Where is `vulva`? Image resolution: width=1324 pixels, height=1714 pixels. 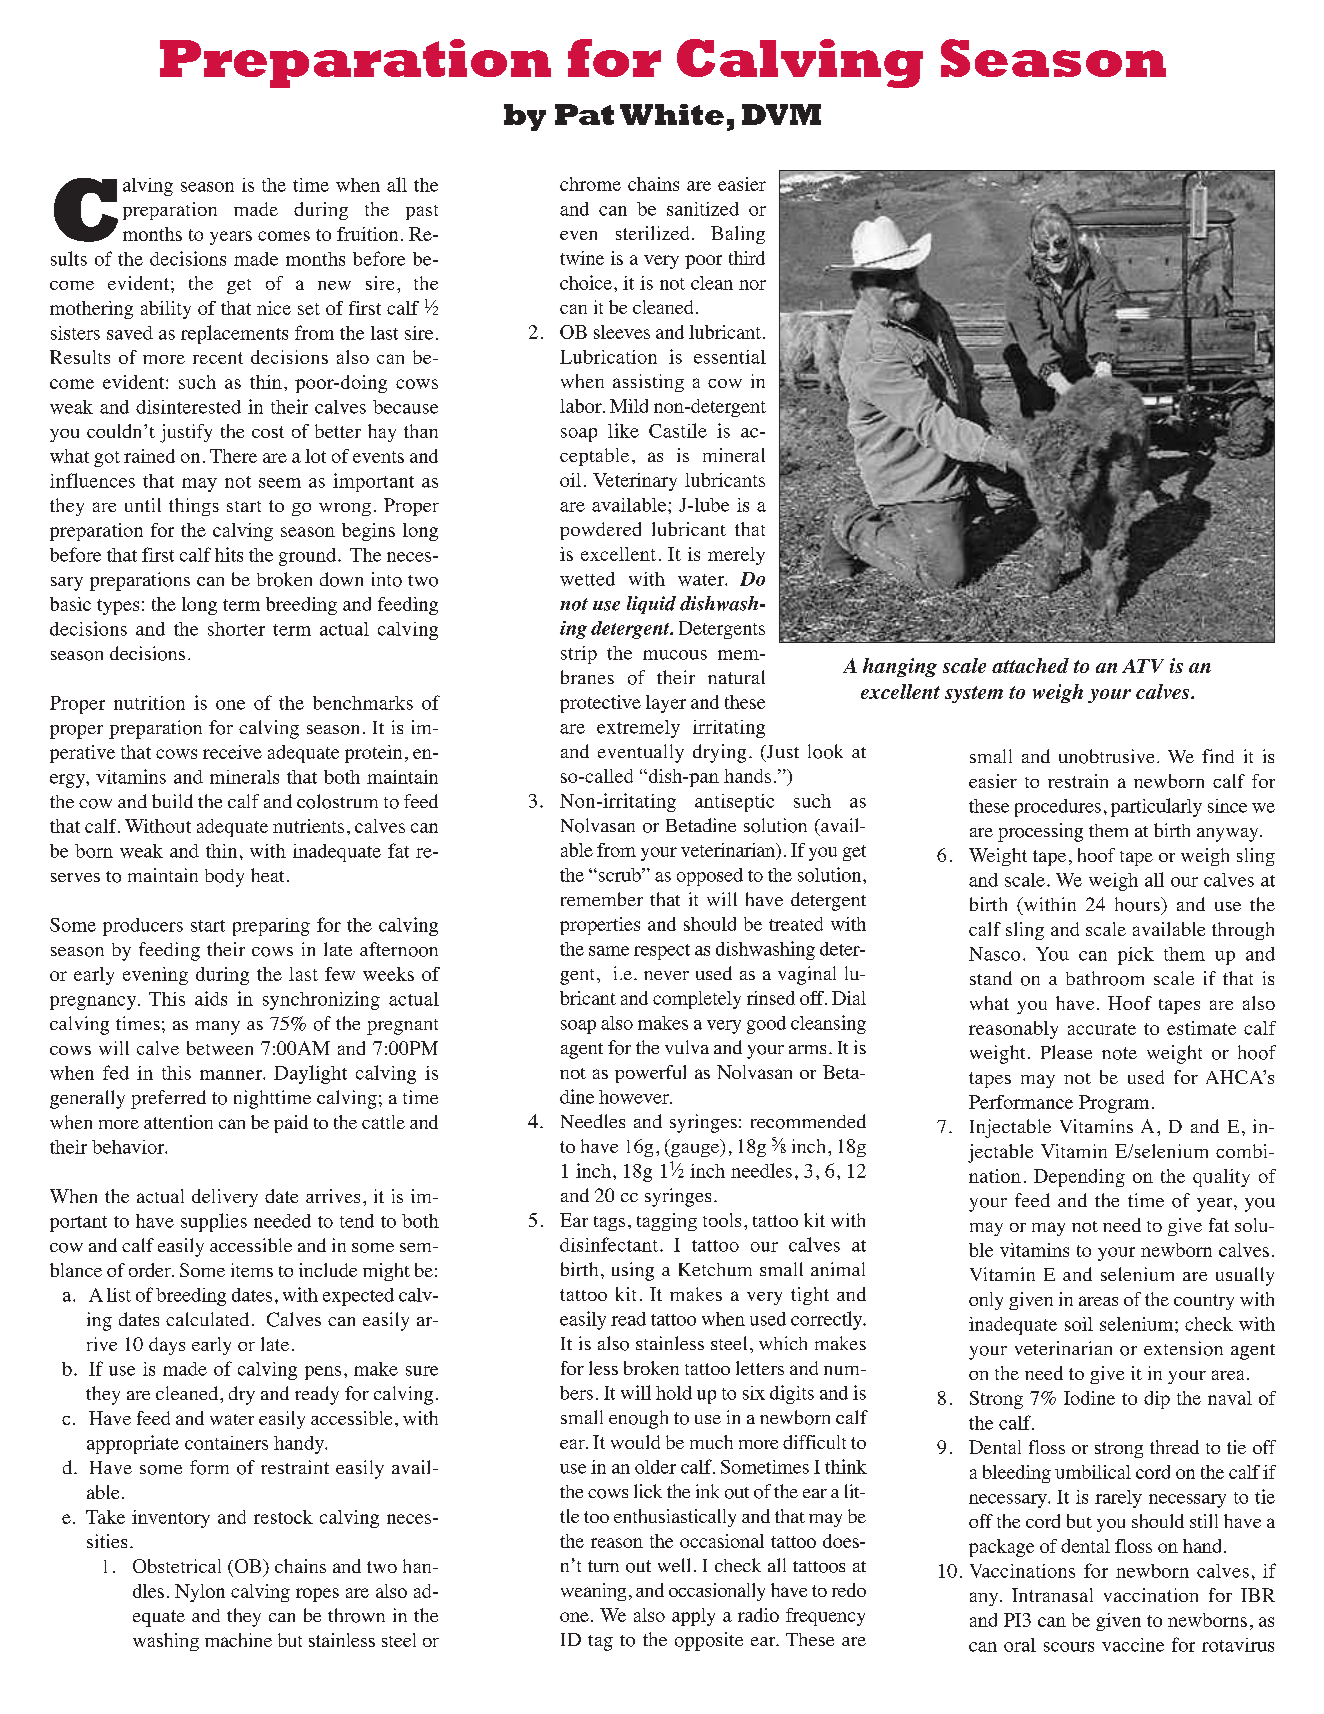
vulva is located at coordinates (687, 1047).
